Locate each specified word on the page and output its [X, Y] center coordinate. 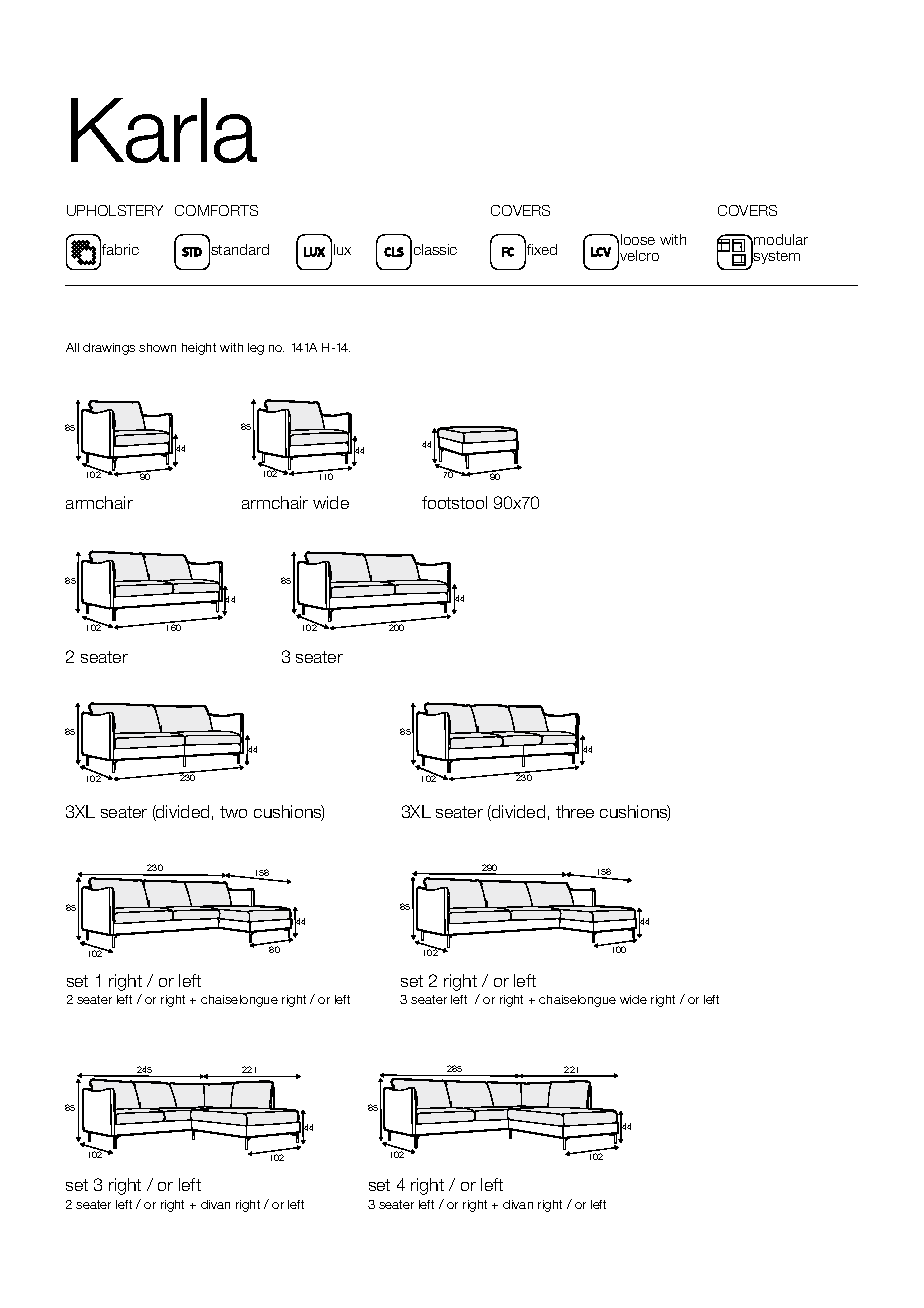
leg [256, 349]
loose [638, 239]
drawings [109, 349]
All [72, 347]
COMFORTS [216, 210]
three [575, 811]
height [199, 349]
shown [157, 347]
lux [342, 249]
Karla [164, 130]
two [233, 812]
